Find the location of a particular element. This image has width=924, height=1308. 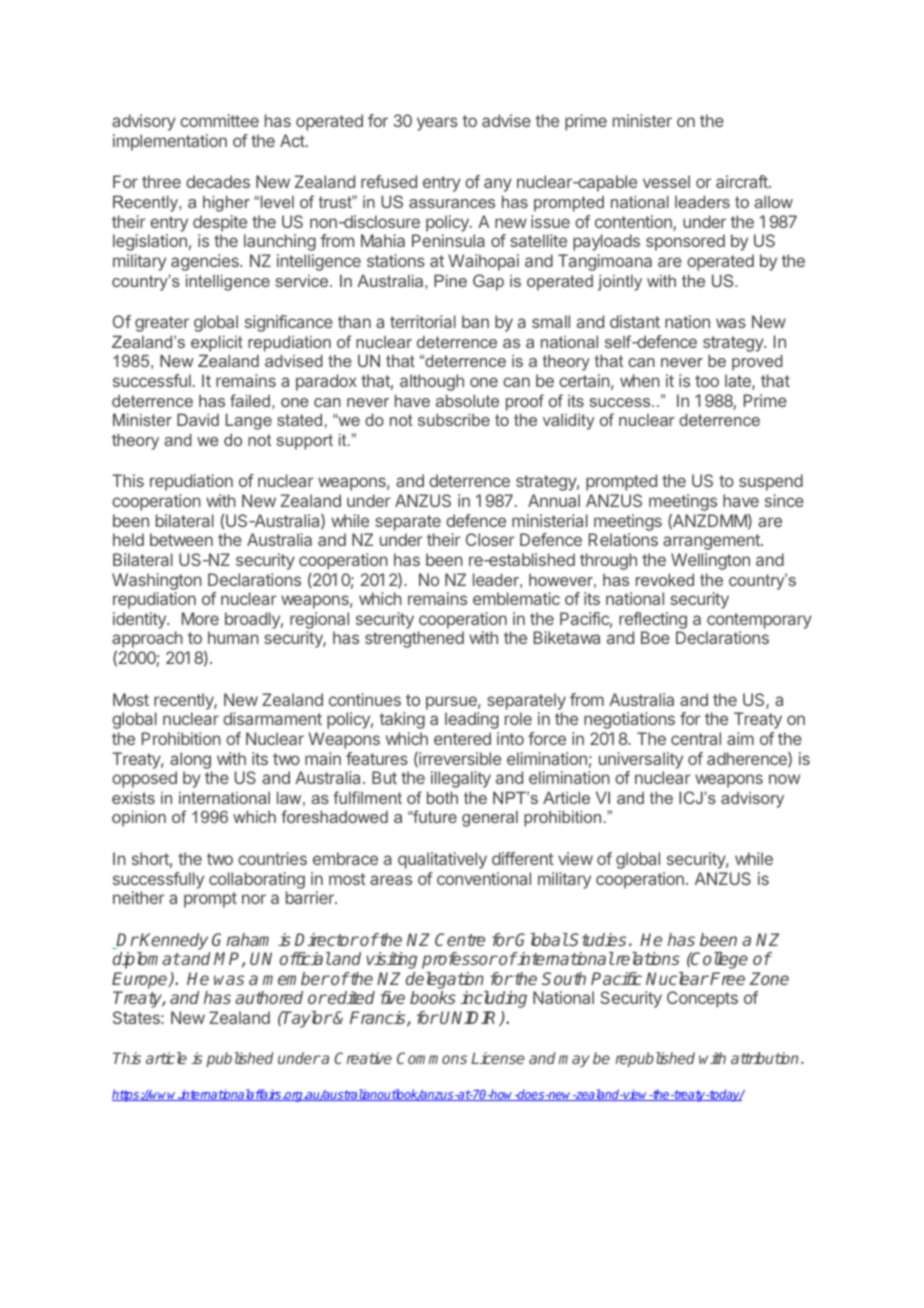

aircraft is located at coordinates (743, 181).
